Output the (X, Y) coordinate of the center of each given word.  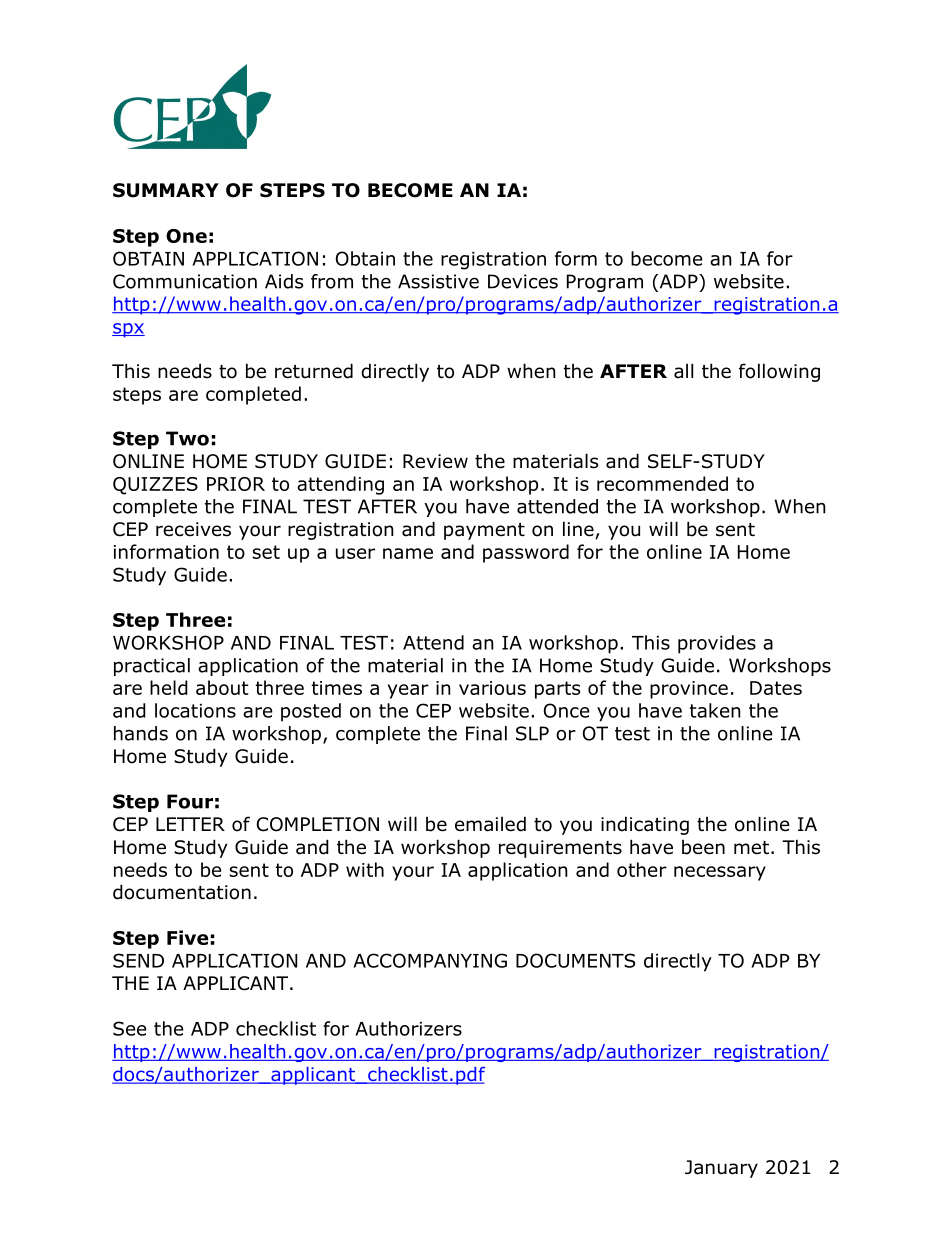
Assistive (438, 281)
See (130, 1028)
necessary (720, 873)
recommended (662, 483)
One (186, 236)
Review (435, 461)
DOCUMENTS (575, 960)
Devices (523, 281)
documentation (182, 892)
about (222, 687)
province (689, 690)
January (721, 1169)
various (492, 688)
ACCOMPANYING (430, 960)
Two (187, 438)
